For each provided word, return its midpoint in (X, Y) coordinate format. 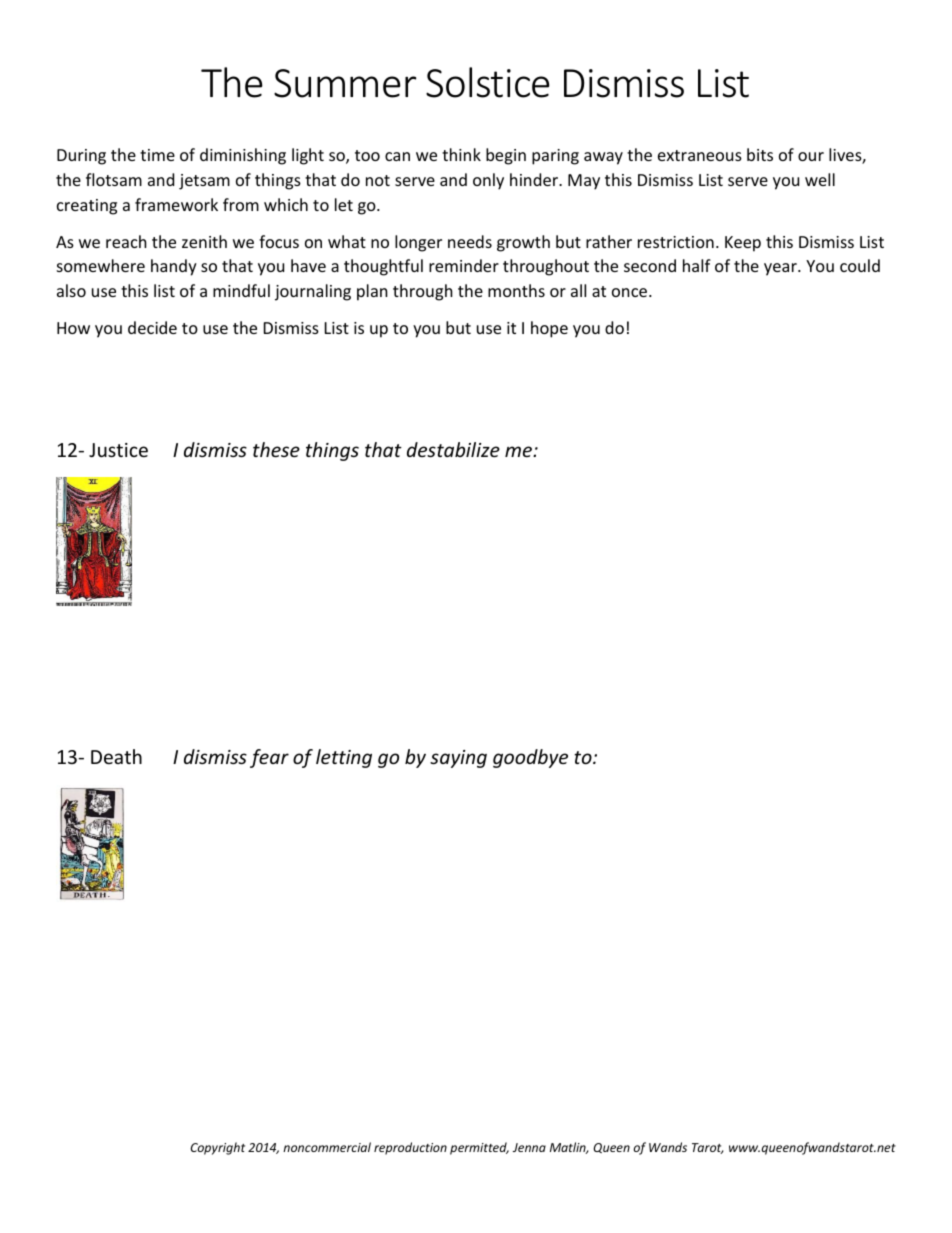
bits (760, 154)
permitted (479, 1148)
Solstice (488, 82)
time (157, 155)
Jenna (529, 1147)
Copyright (218, 1148)
